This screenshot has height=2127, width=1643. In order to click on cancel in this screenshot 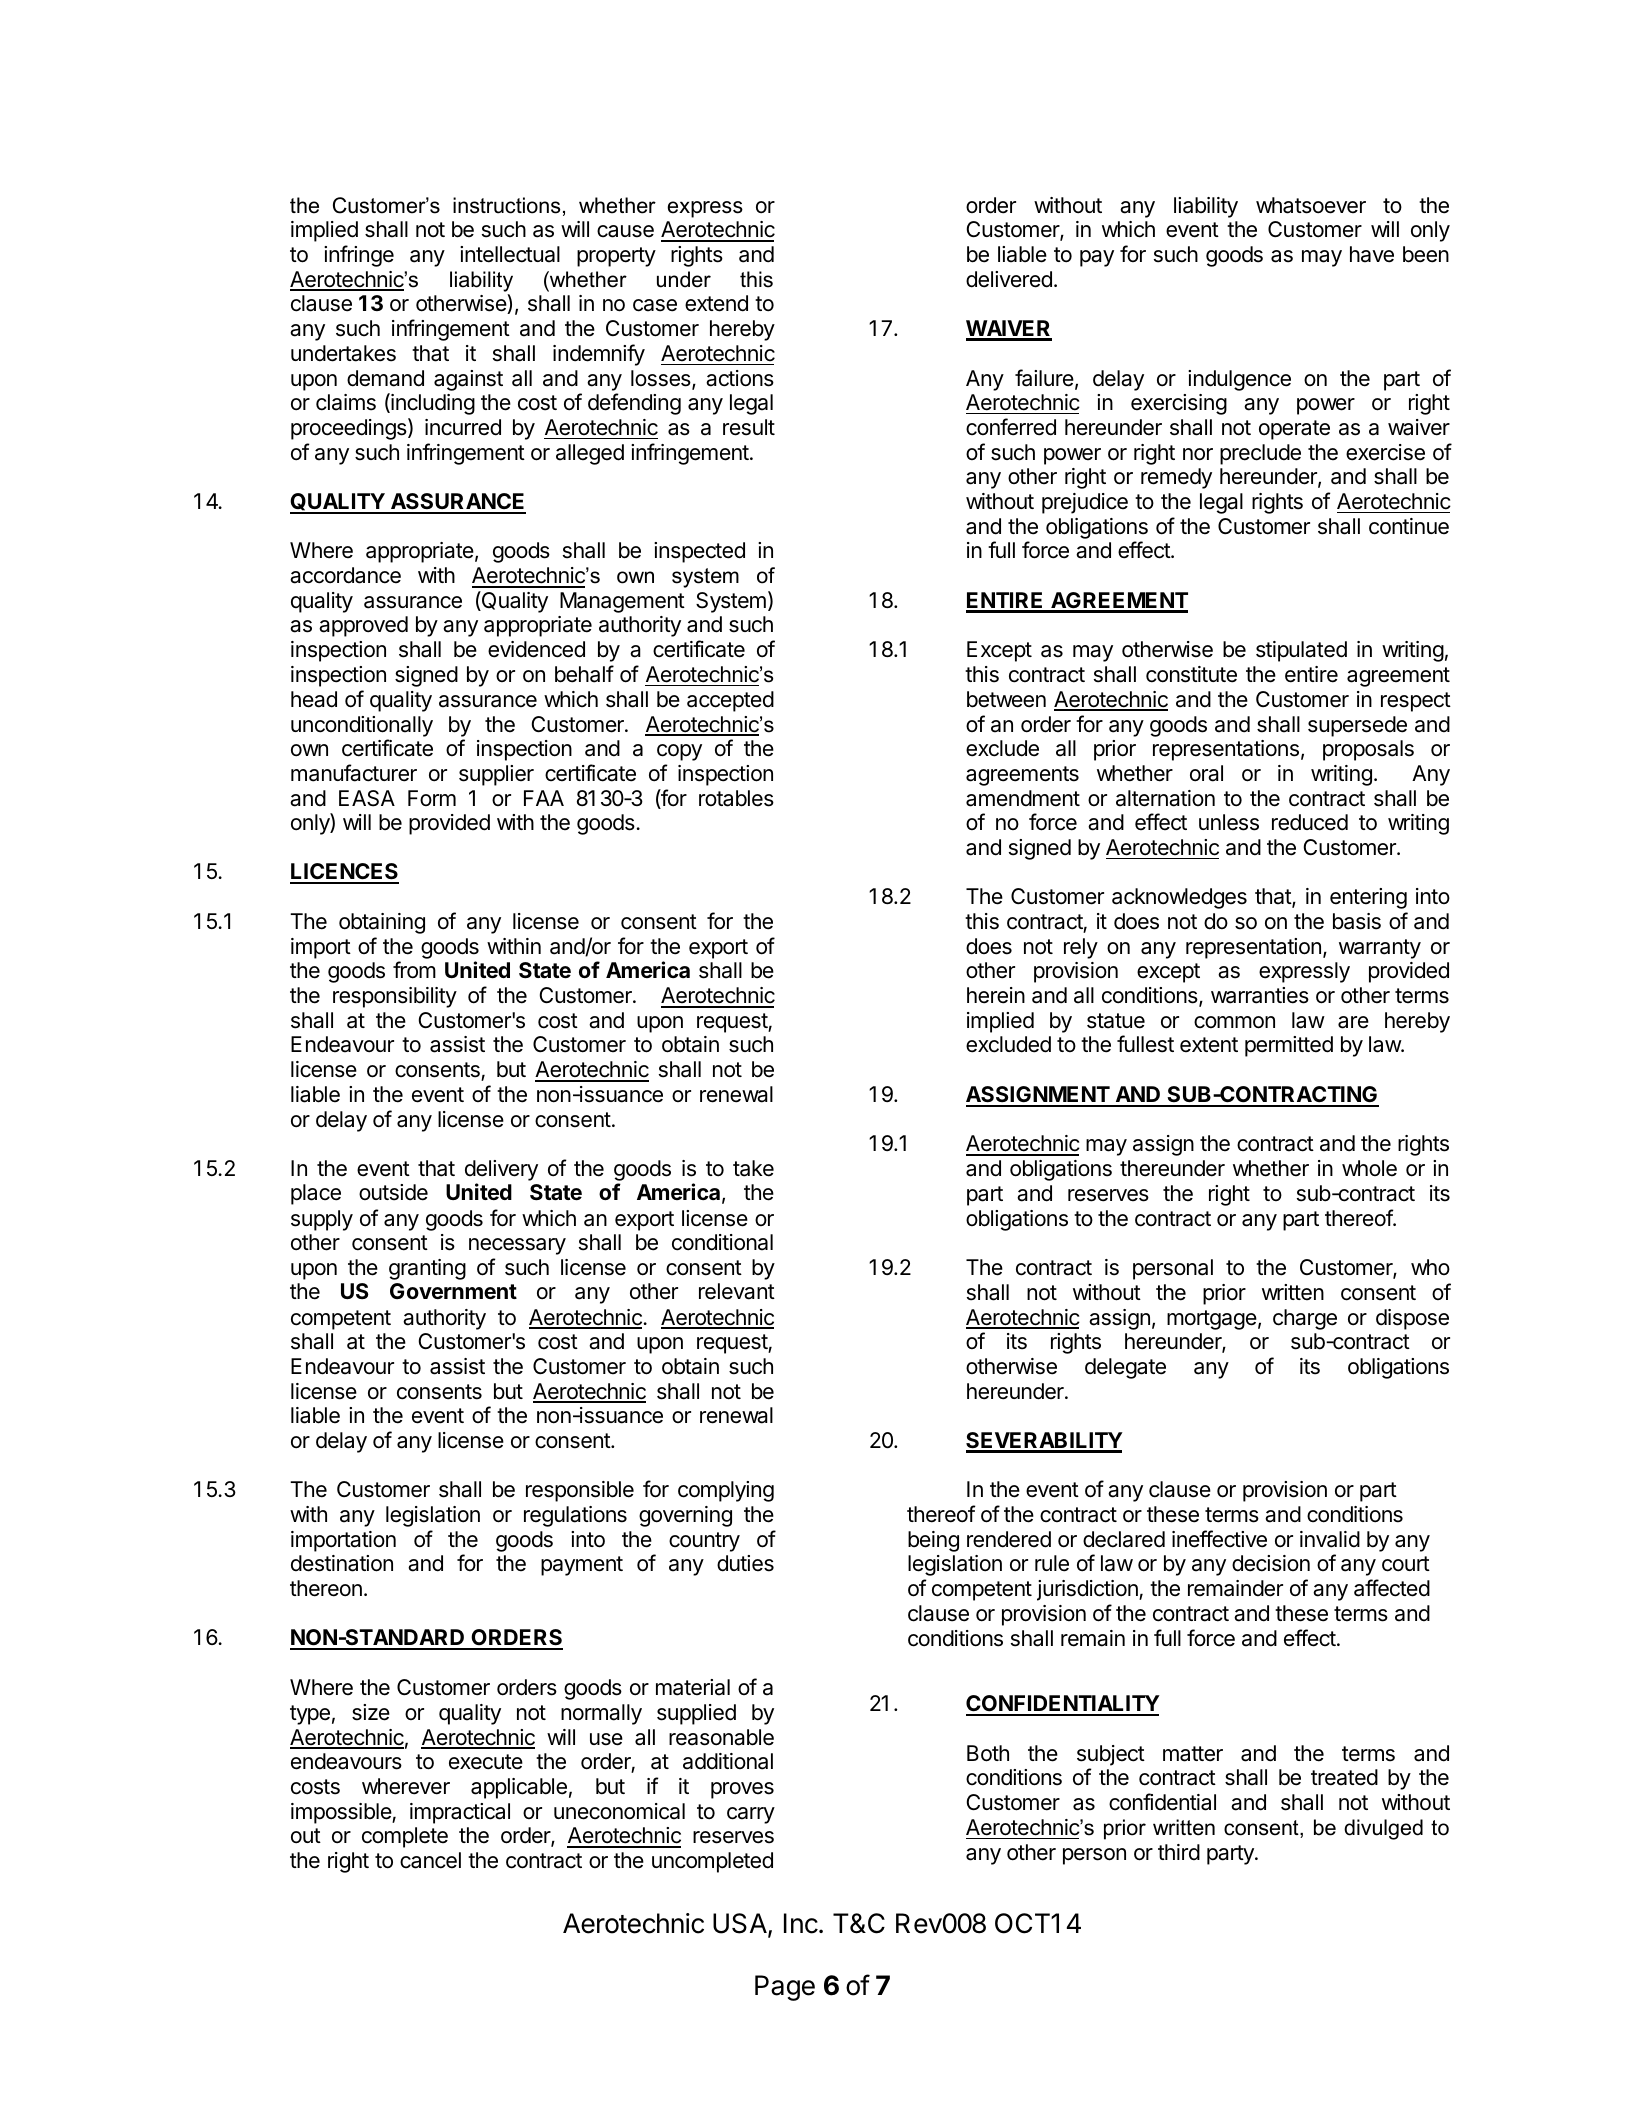, I will do `click(430, 1860)`.
